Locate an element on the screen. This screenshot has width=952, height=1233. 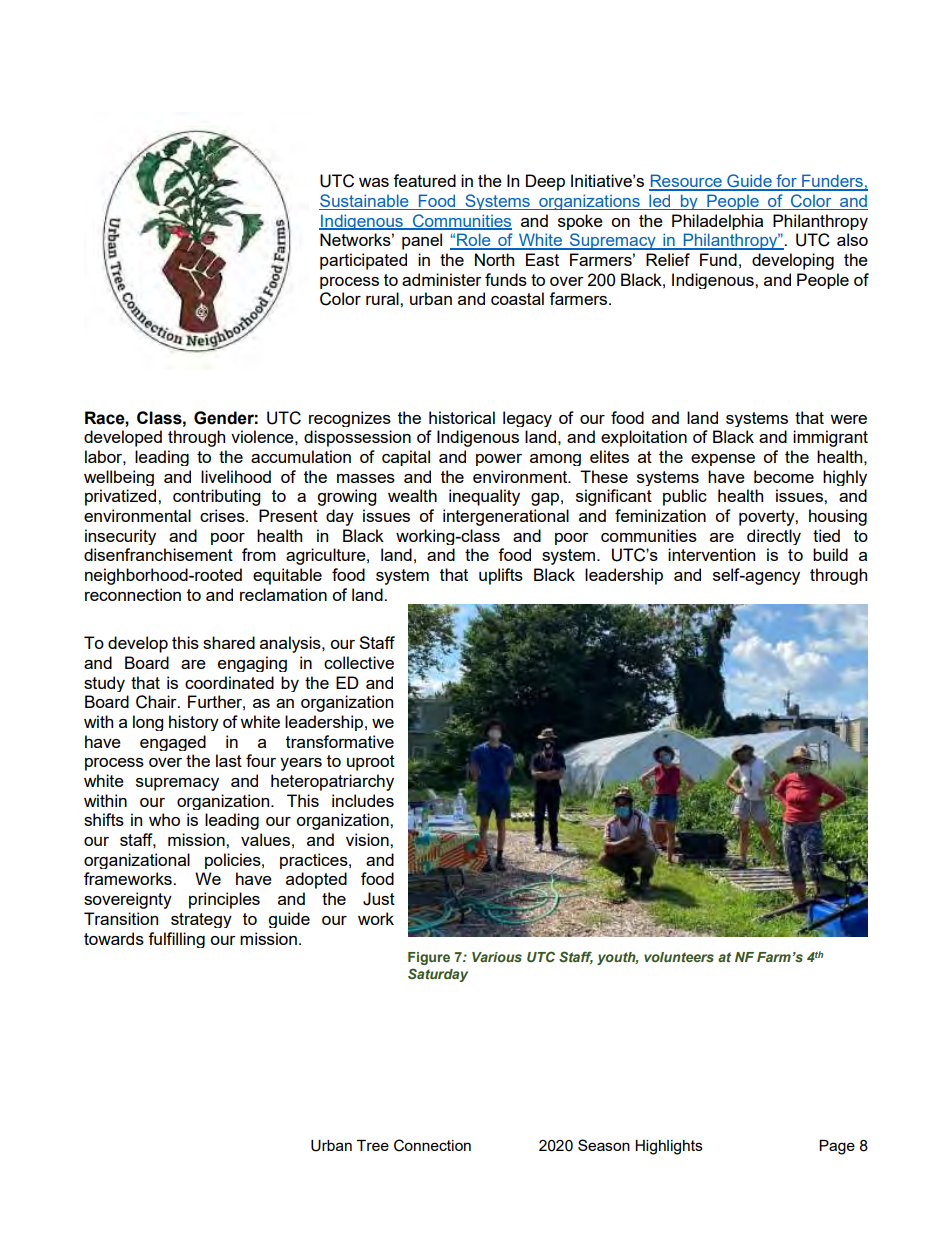
coordinated is located at coordinates (229, 682).
